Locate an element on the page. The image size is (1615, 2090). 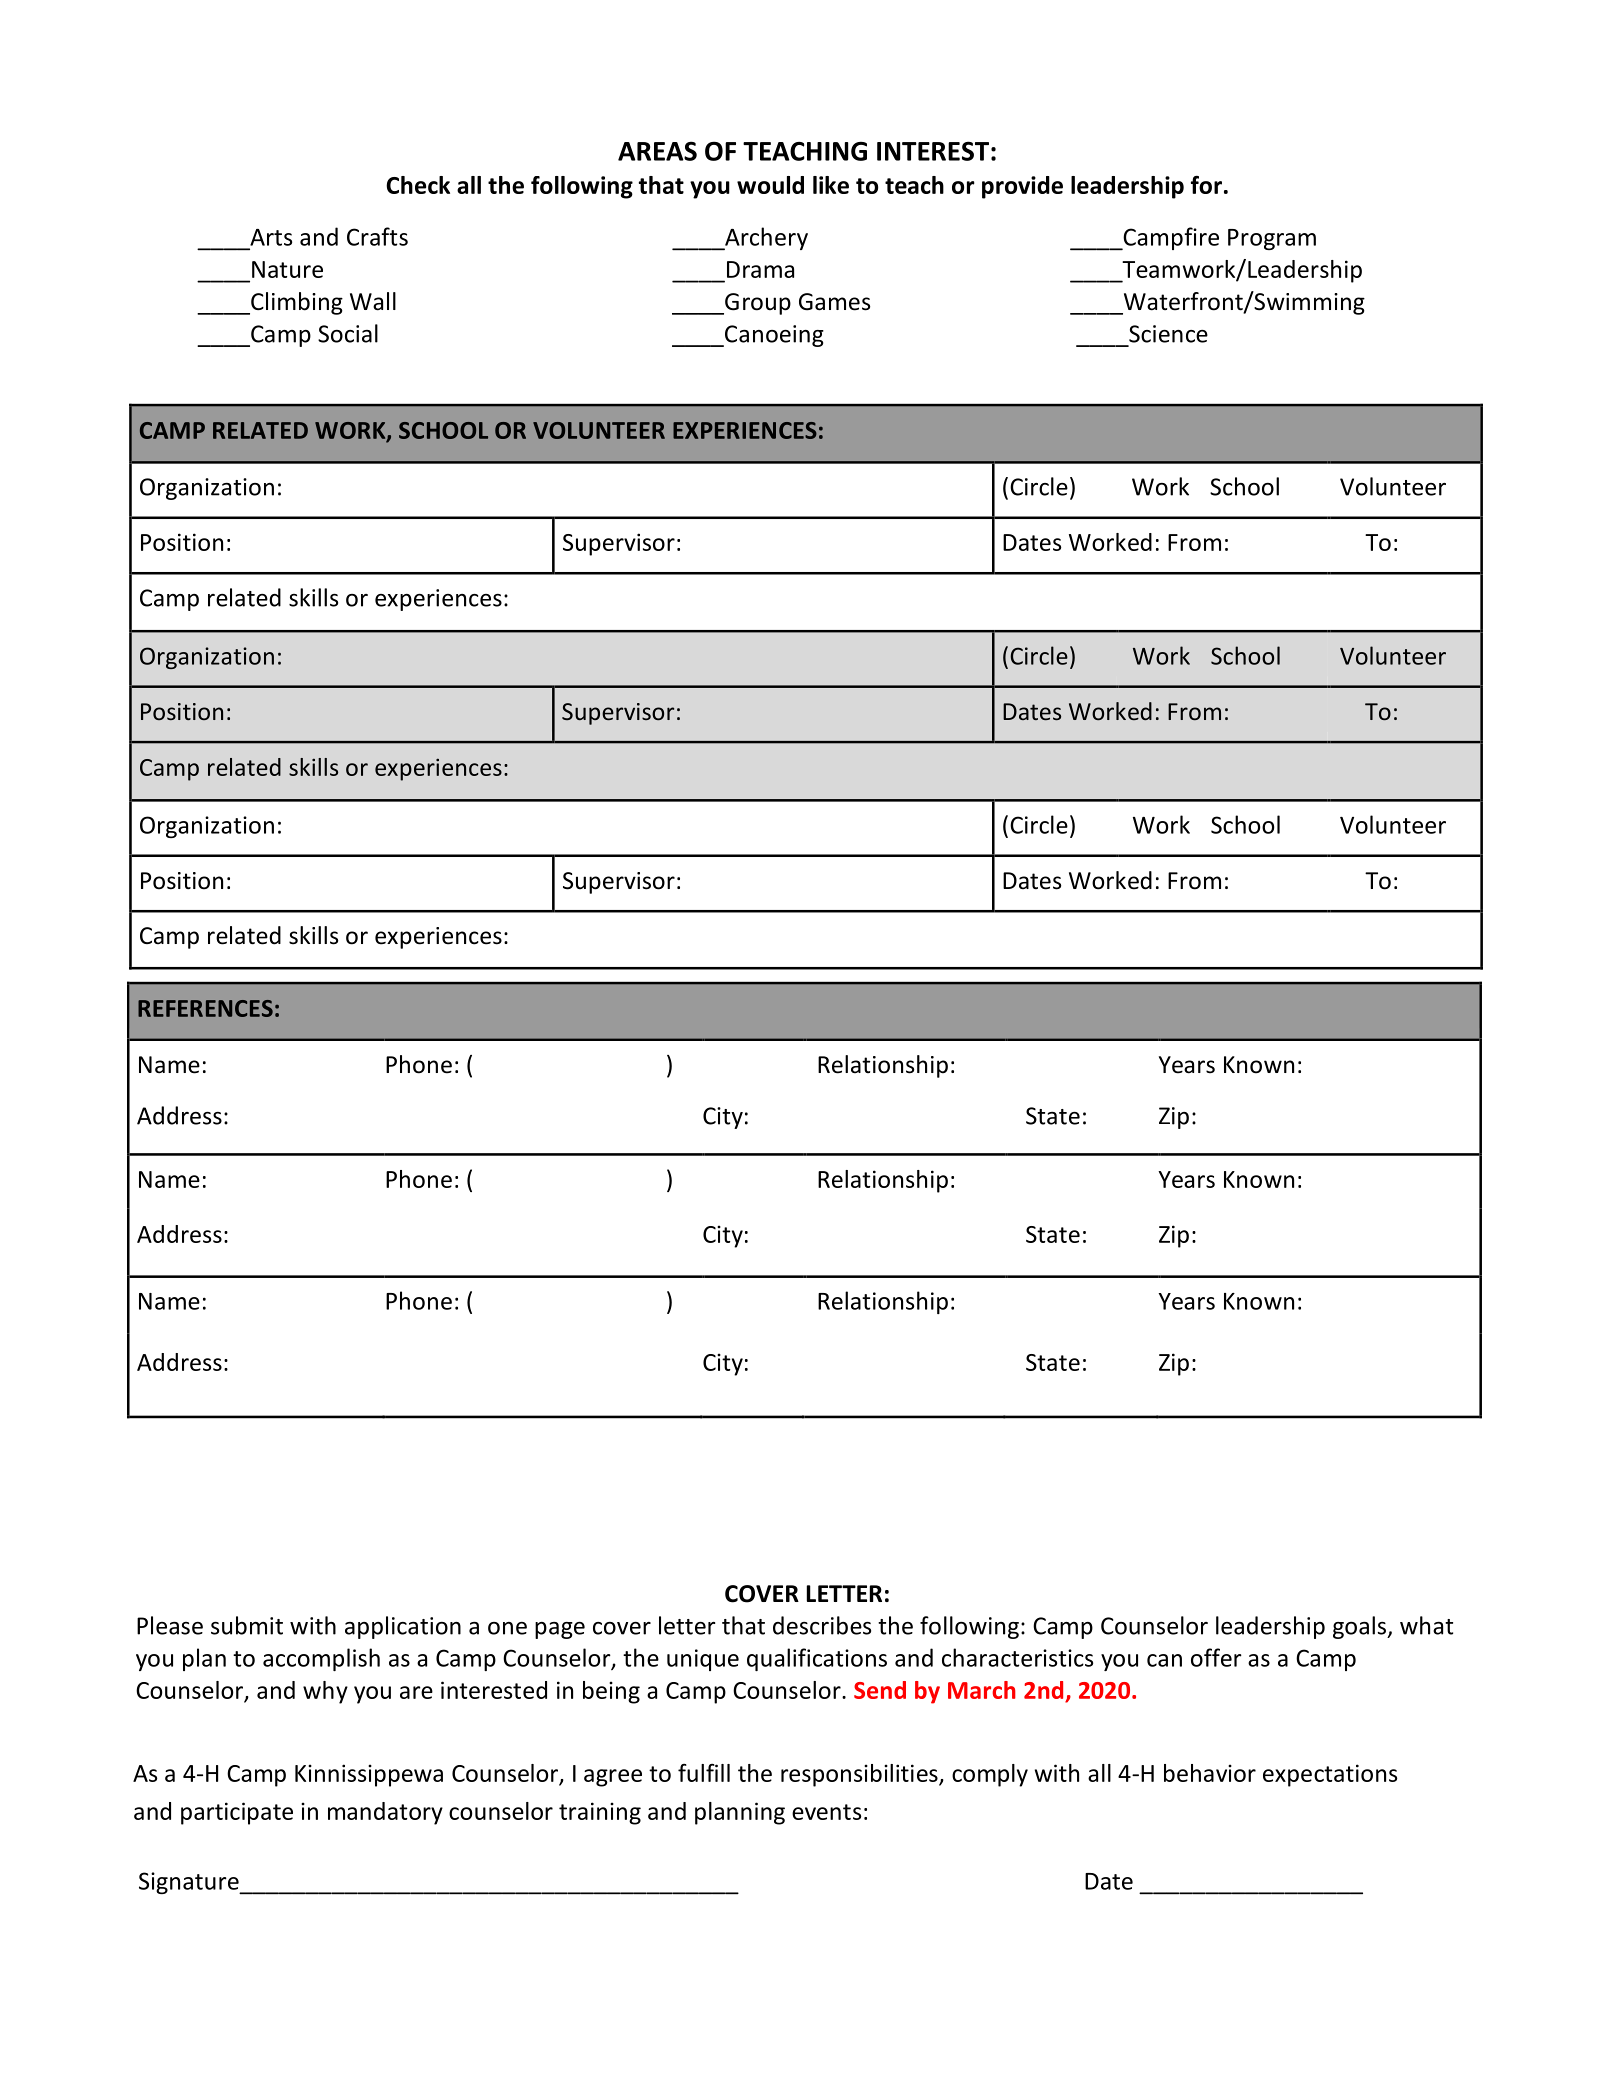
submit is located at coordinates (247, 1625).
